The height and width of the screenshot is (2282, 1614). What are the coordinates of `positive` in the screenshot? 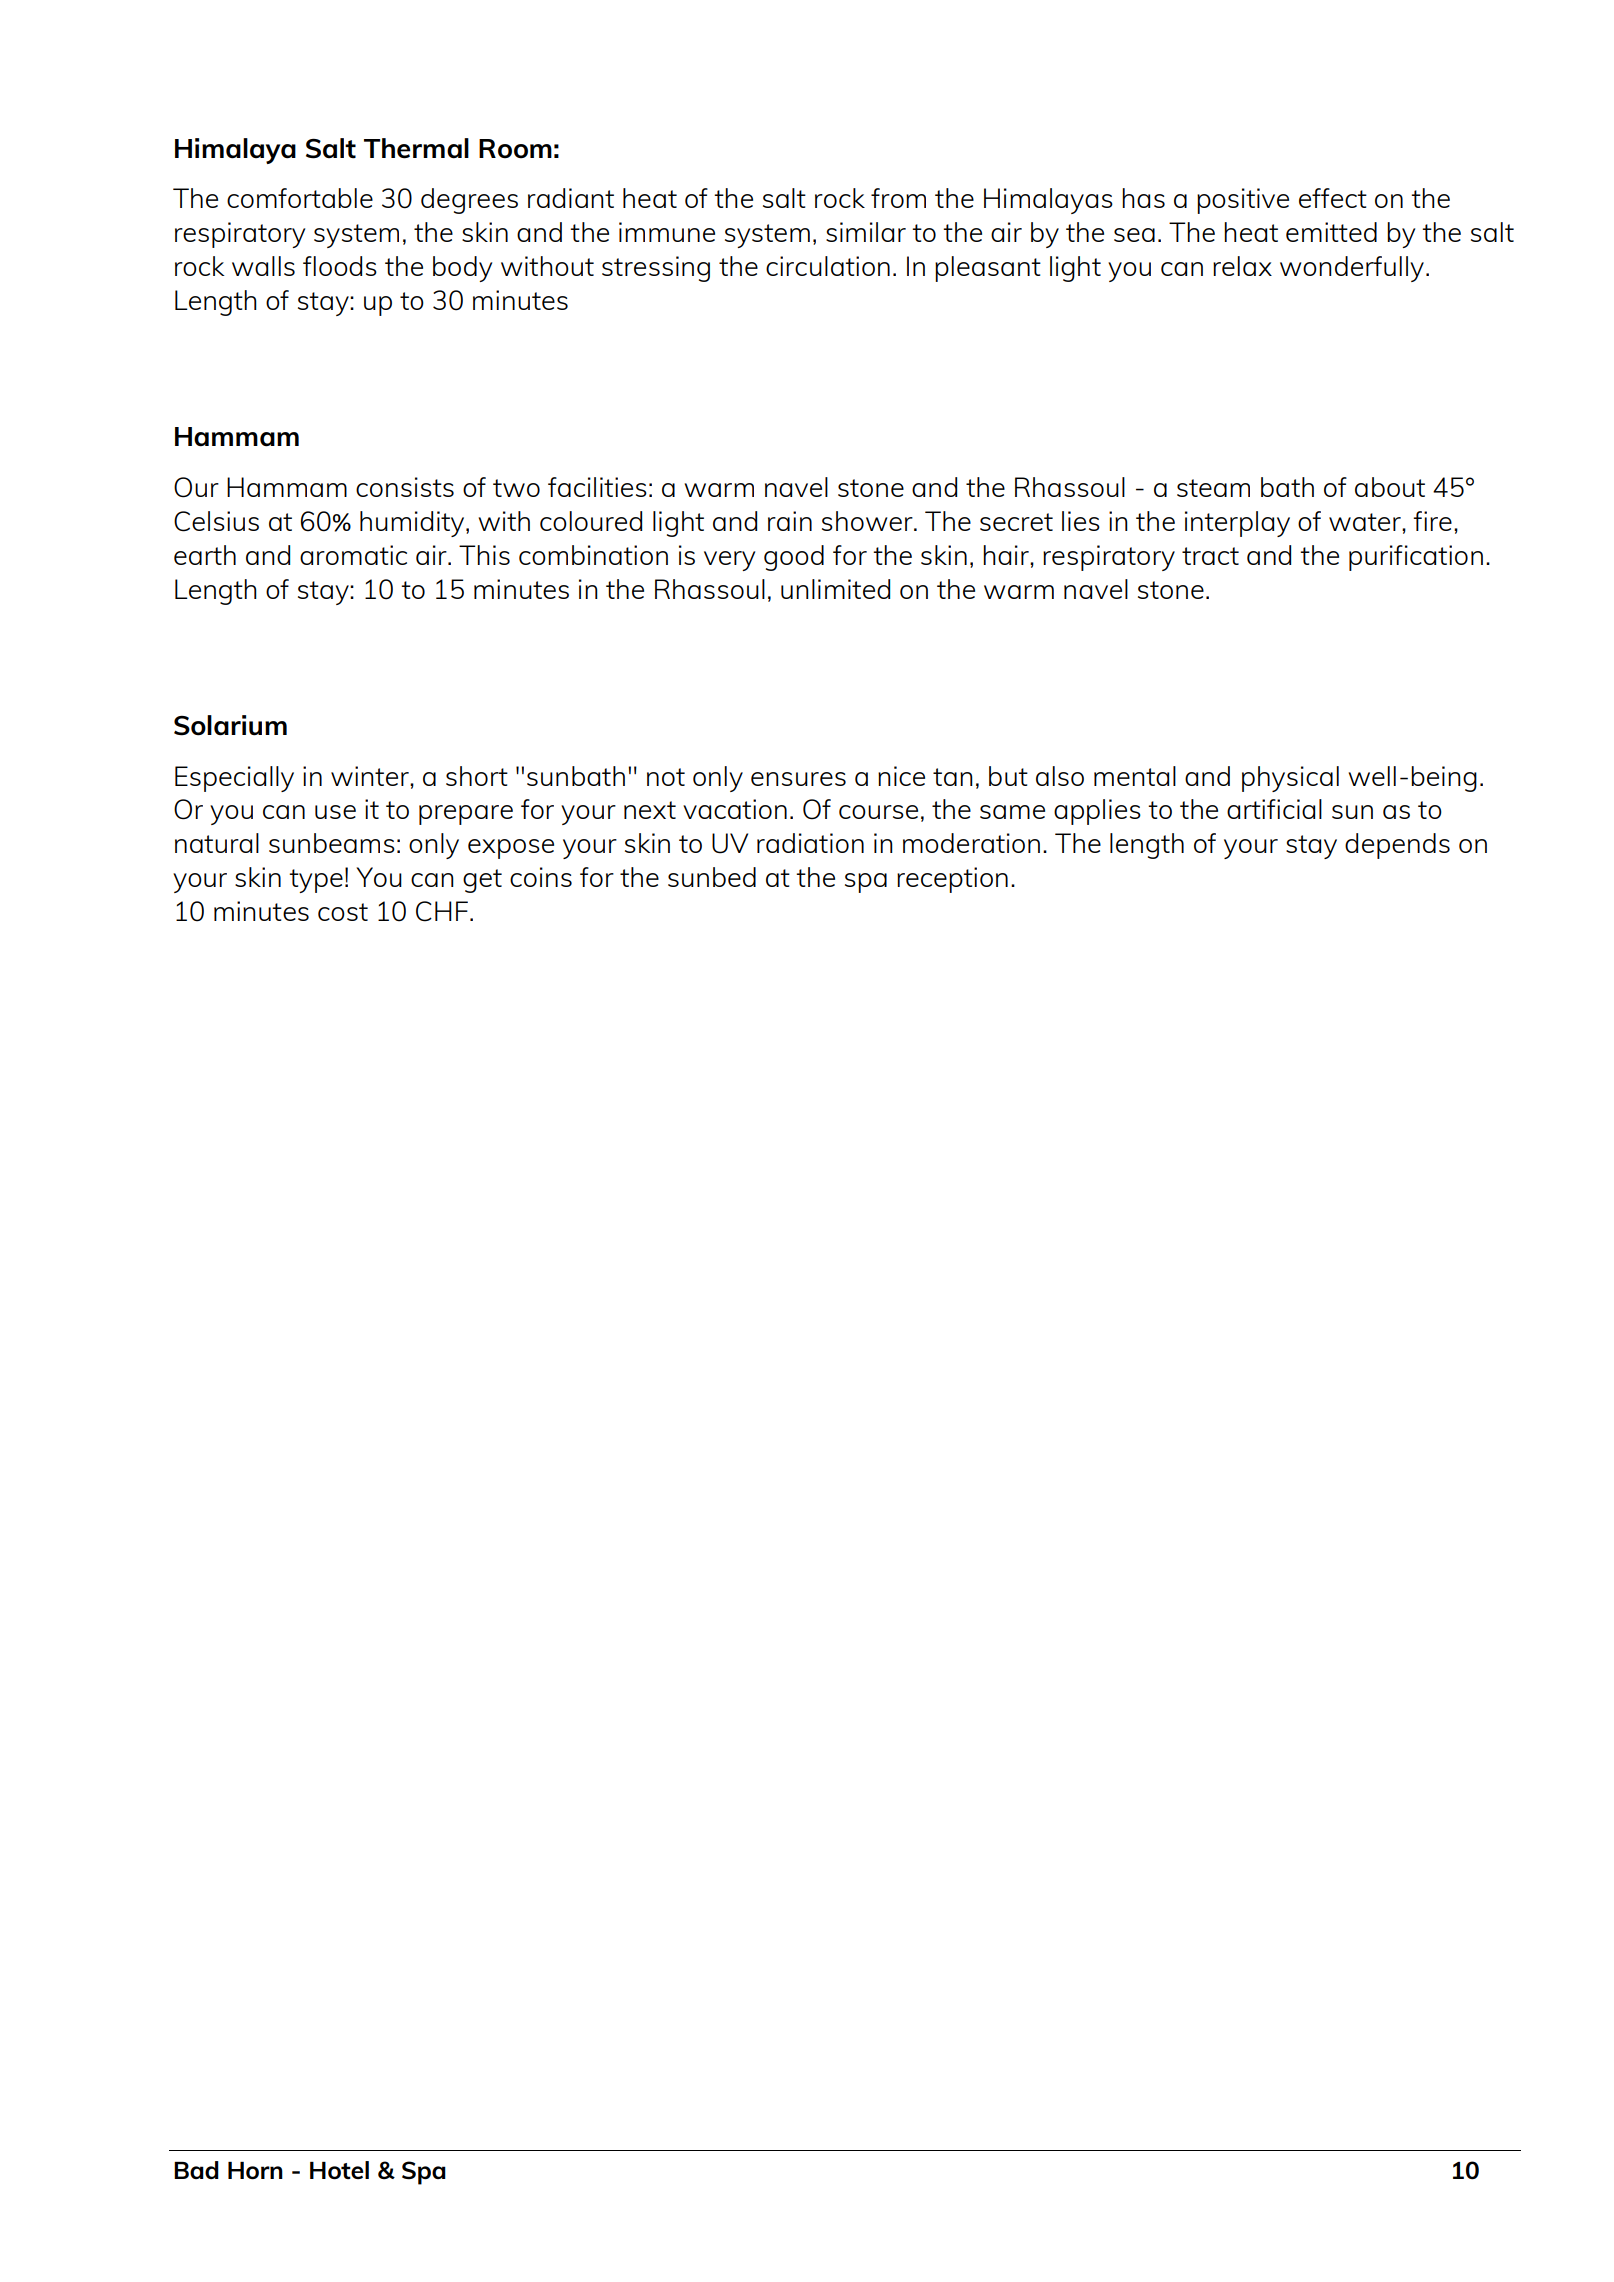 It's located at (1243, 201).
